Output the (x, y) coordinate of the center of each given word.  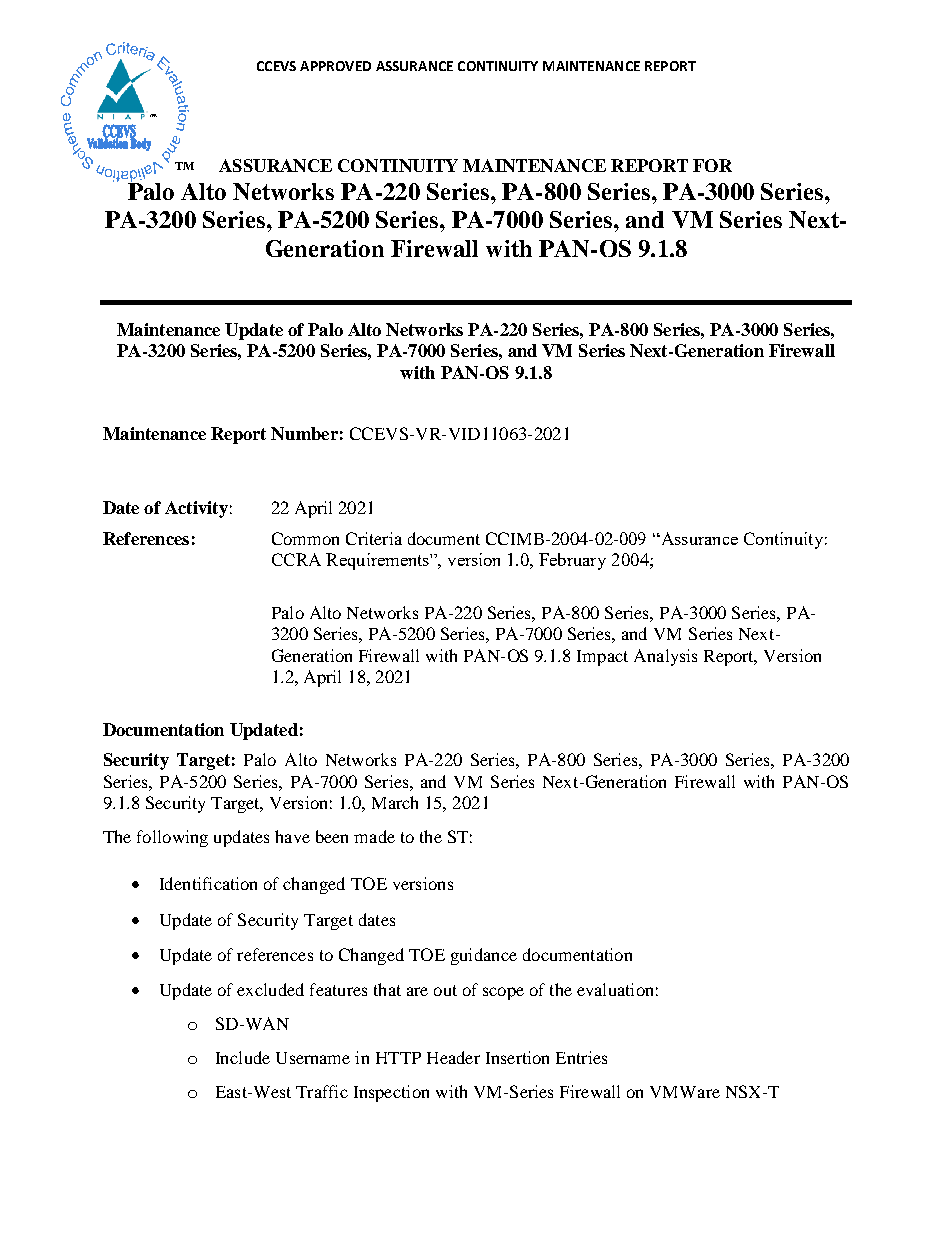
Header (453, 1057)
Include (243, 1057)
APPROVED (335, 66)
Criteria (374, 538)
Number (304, 433)
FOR (712, 165)
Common (305, 538)
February (572, 561)
